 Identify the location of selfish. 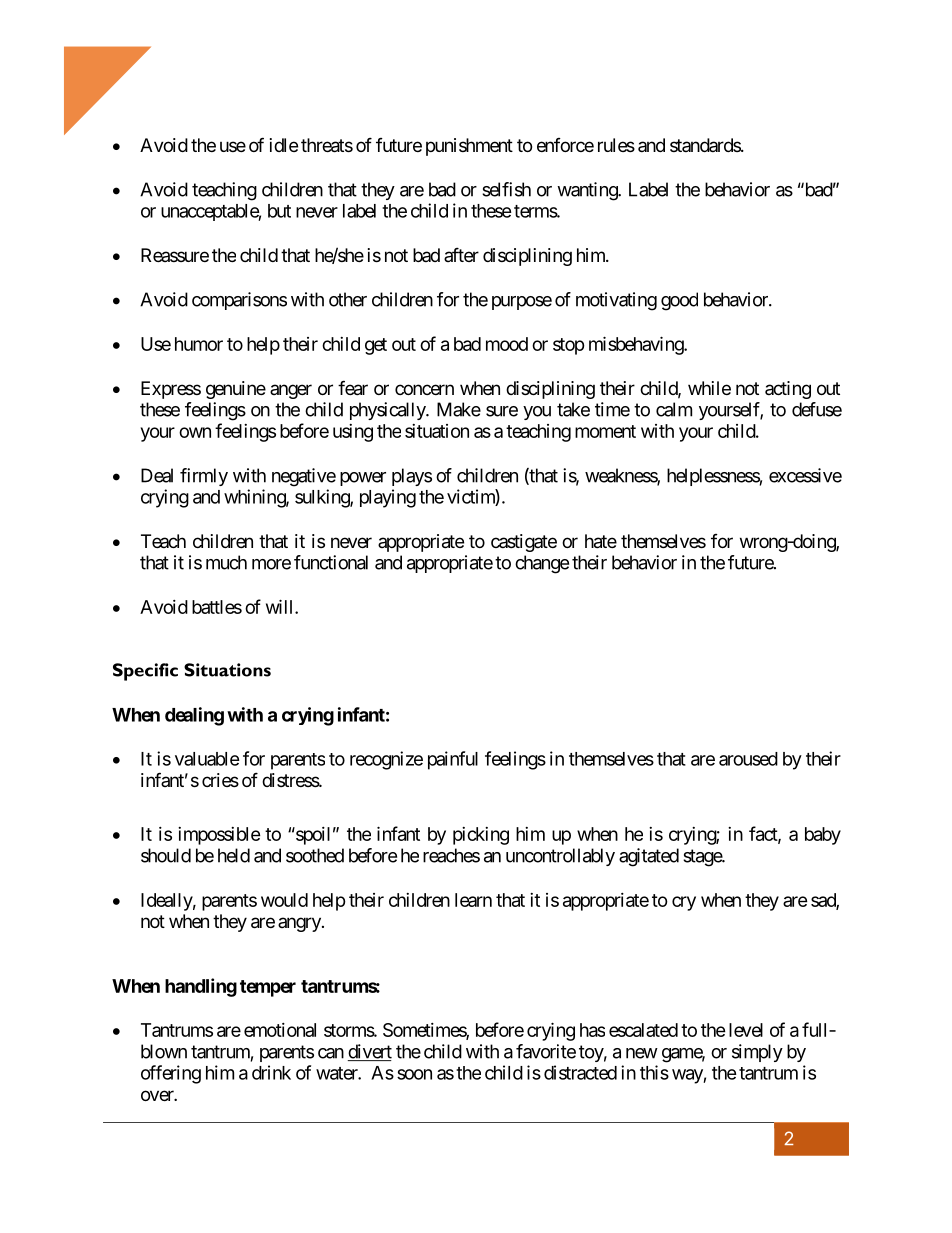
(506, 189).
